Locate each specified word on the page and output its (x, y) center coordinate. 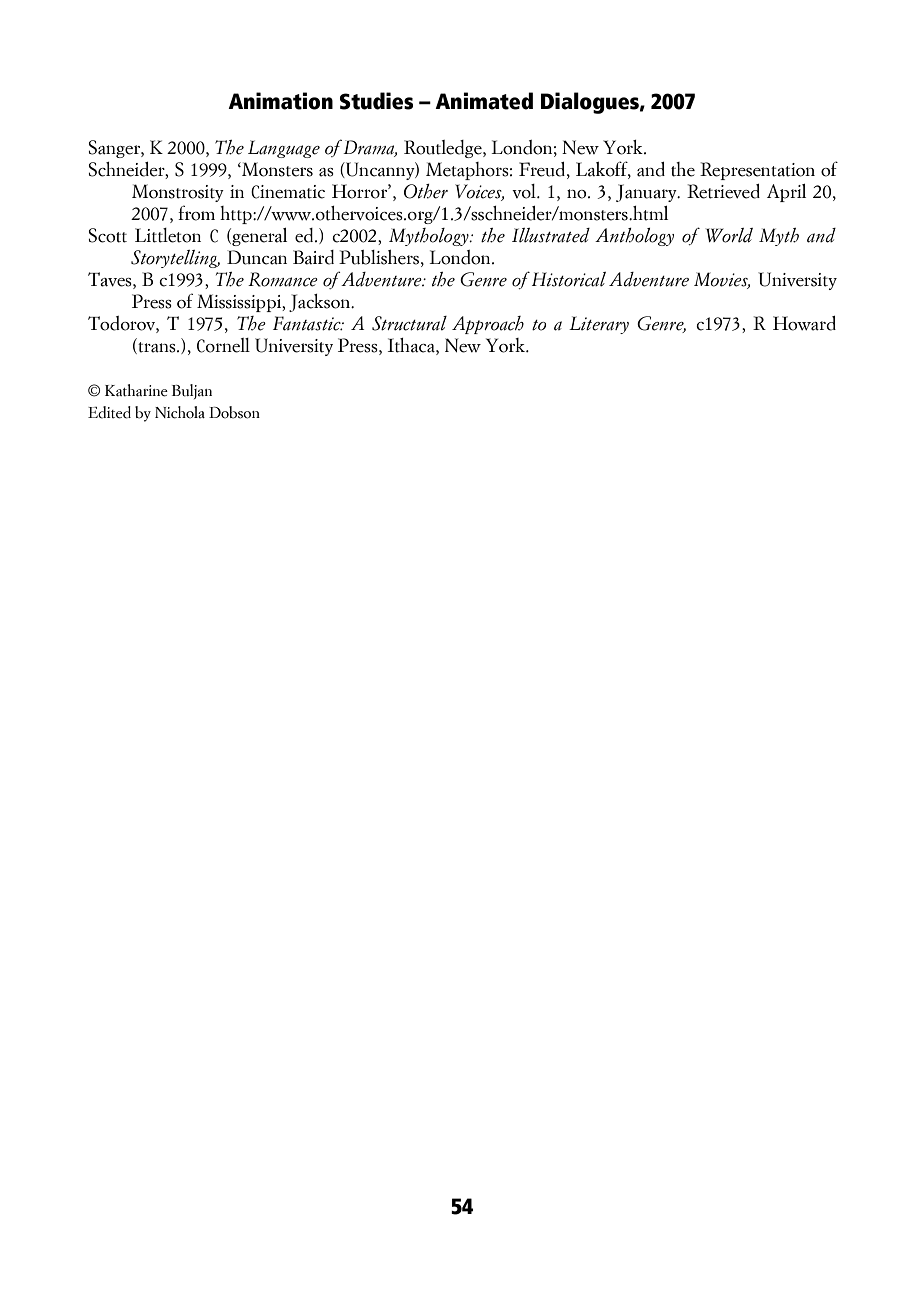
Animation (280, 101)
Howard (804, 323)
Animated (484, 101)
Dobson (234, 412)
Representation (757, 171)
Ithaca (412, 346)
